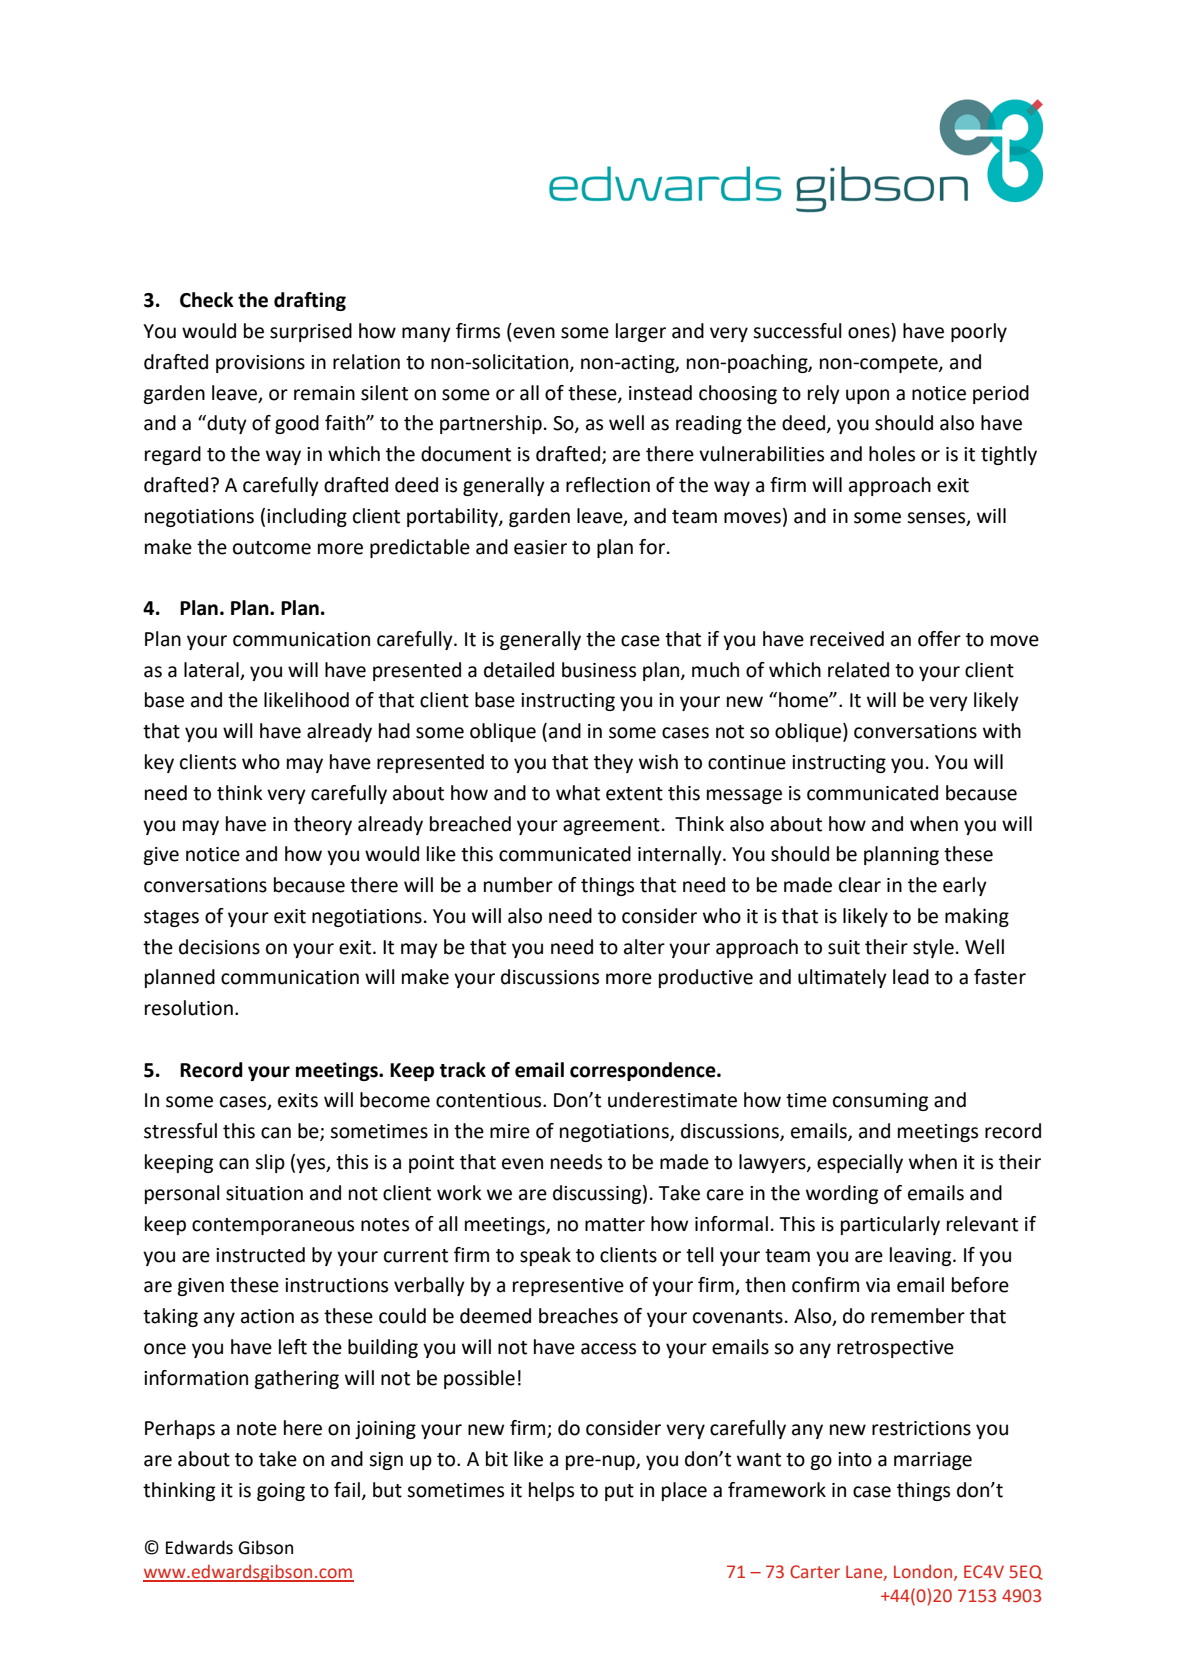 The height and width of the screenshot is (1678, 1186). I want to click on helps, so click(551, 1491).
